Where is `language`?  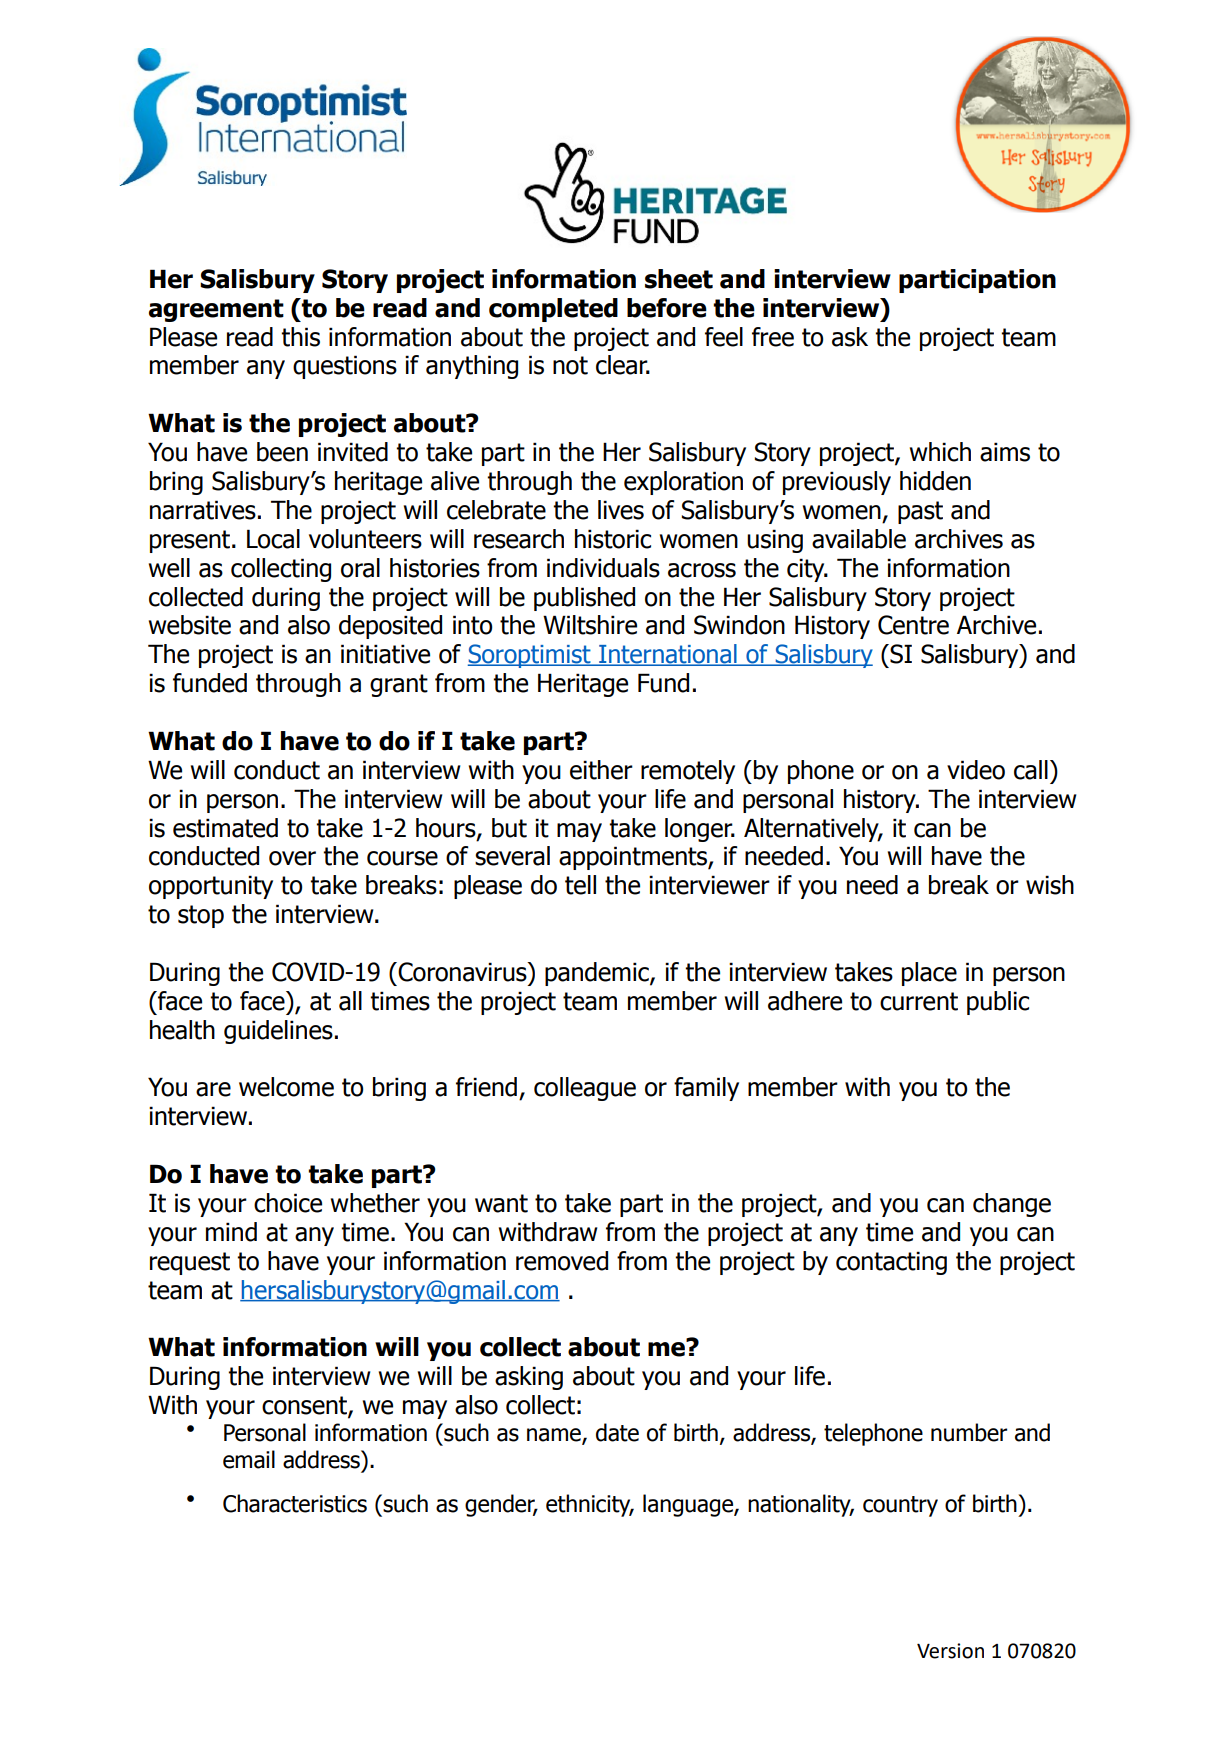 language is located at coordinates (689, 1505).
